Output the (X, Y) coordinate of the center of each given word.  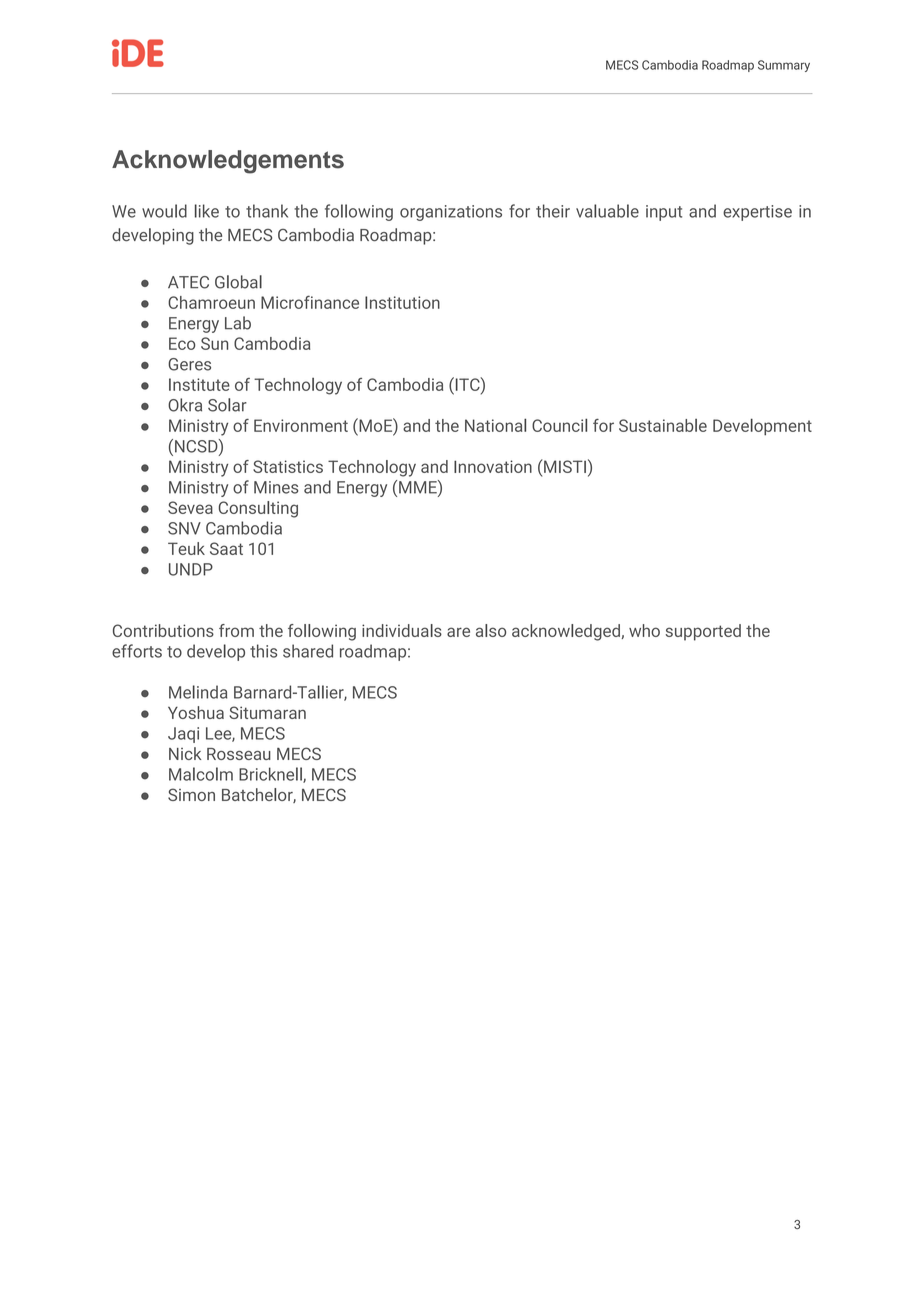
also (491, 630)
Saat (226, 548)
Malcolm (201, 774)
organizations (451, 213)
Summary (784, 66)
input (664, 213)
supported (703, 632)
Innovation (493, 466)
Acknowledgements (228, 162)
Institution (402, 302)
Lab (238, 323)
